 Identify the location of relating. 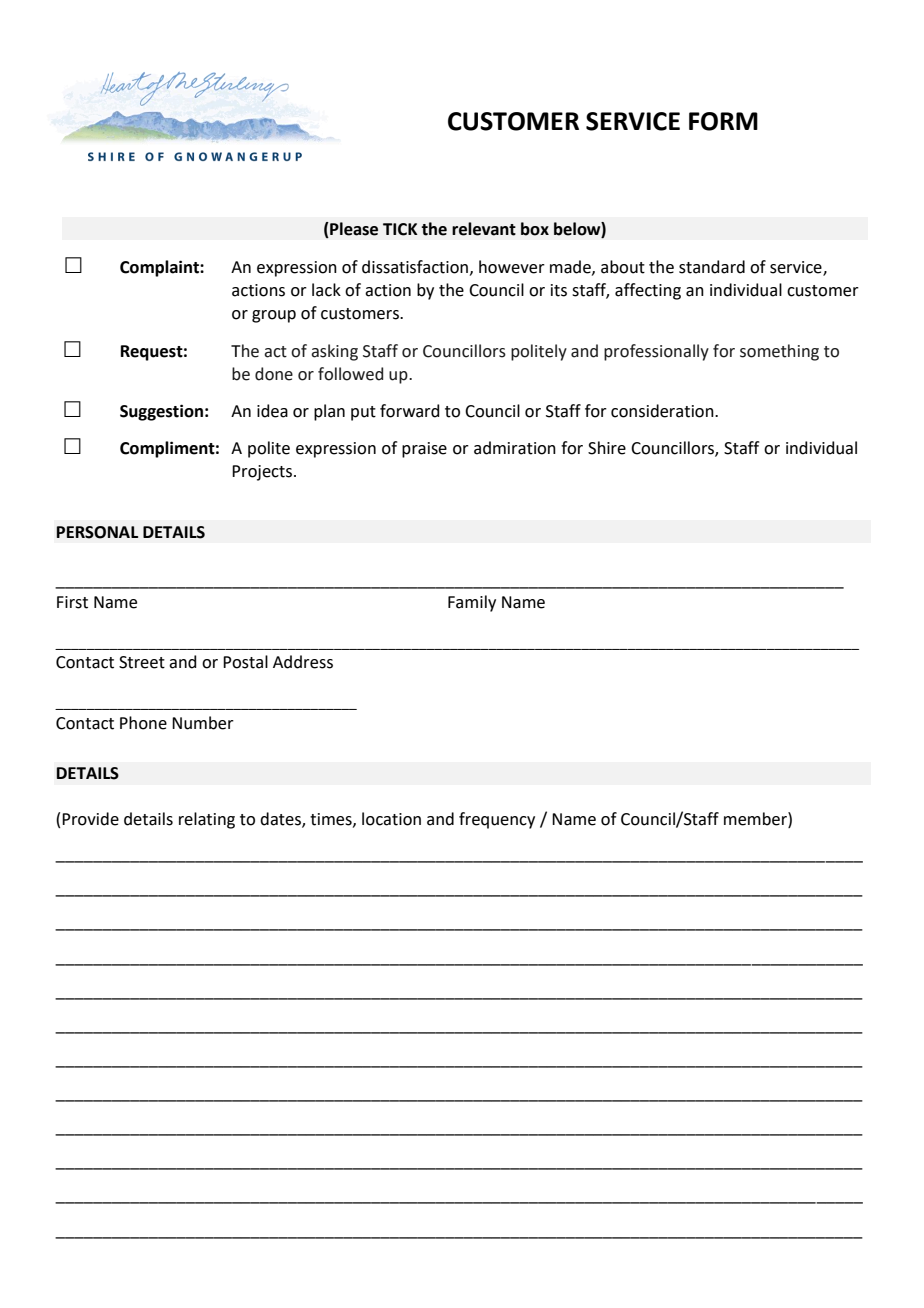
(207, 820).
